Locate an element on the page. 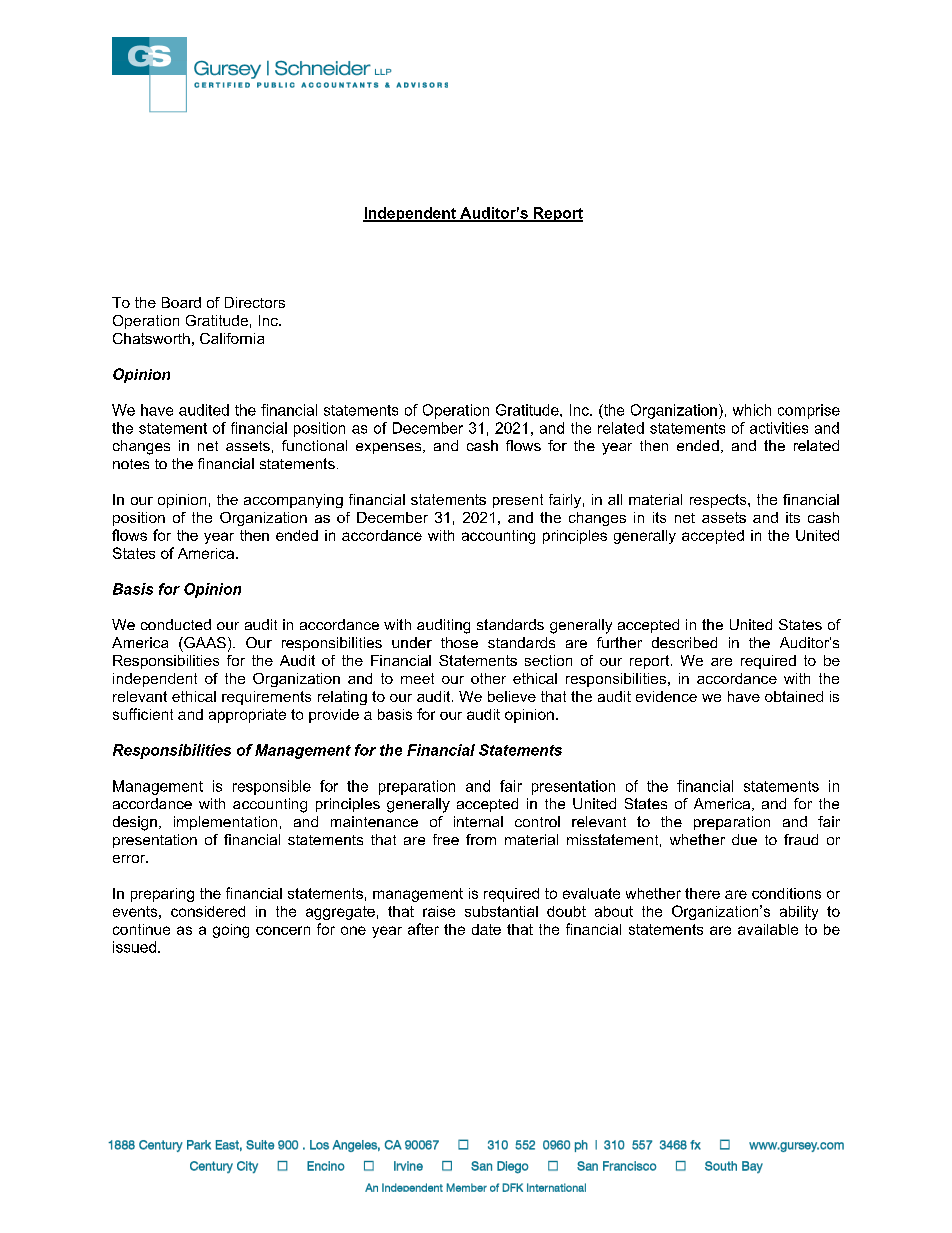 This document has height=1233, width=952. going is located at coordinates (231, 931).
